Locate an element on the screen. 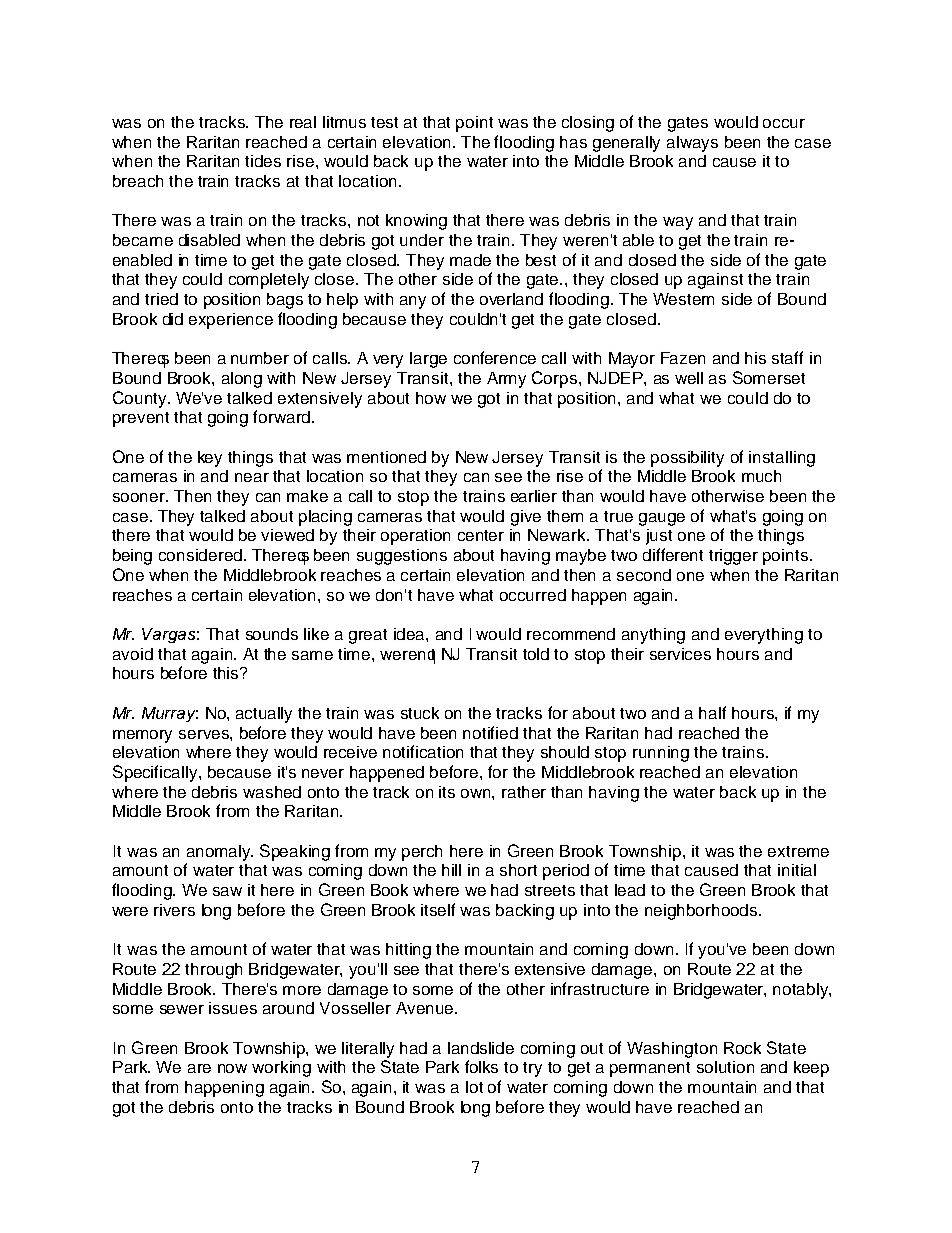  test is located at coordinates (384, 122).
